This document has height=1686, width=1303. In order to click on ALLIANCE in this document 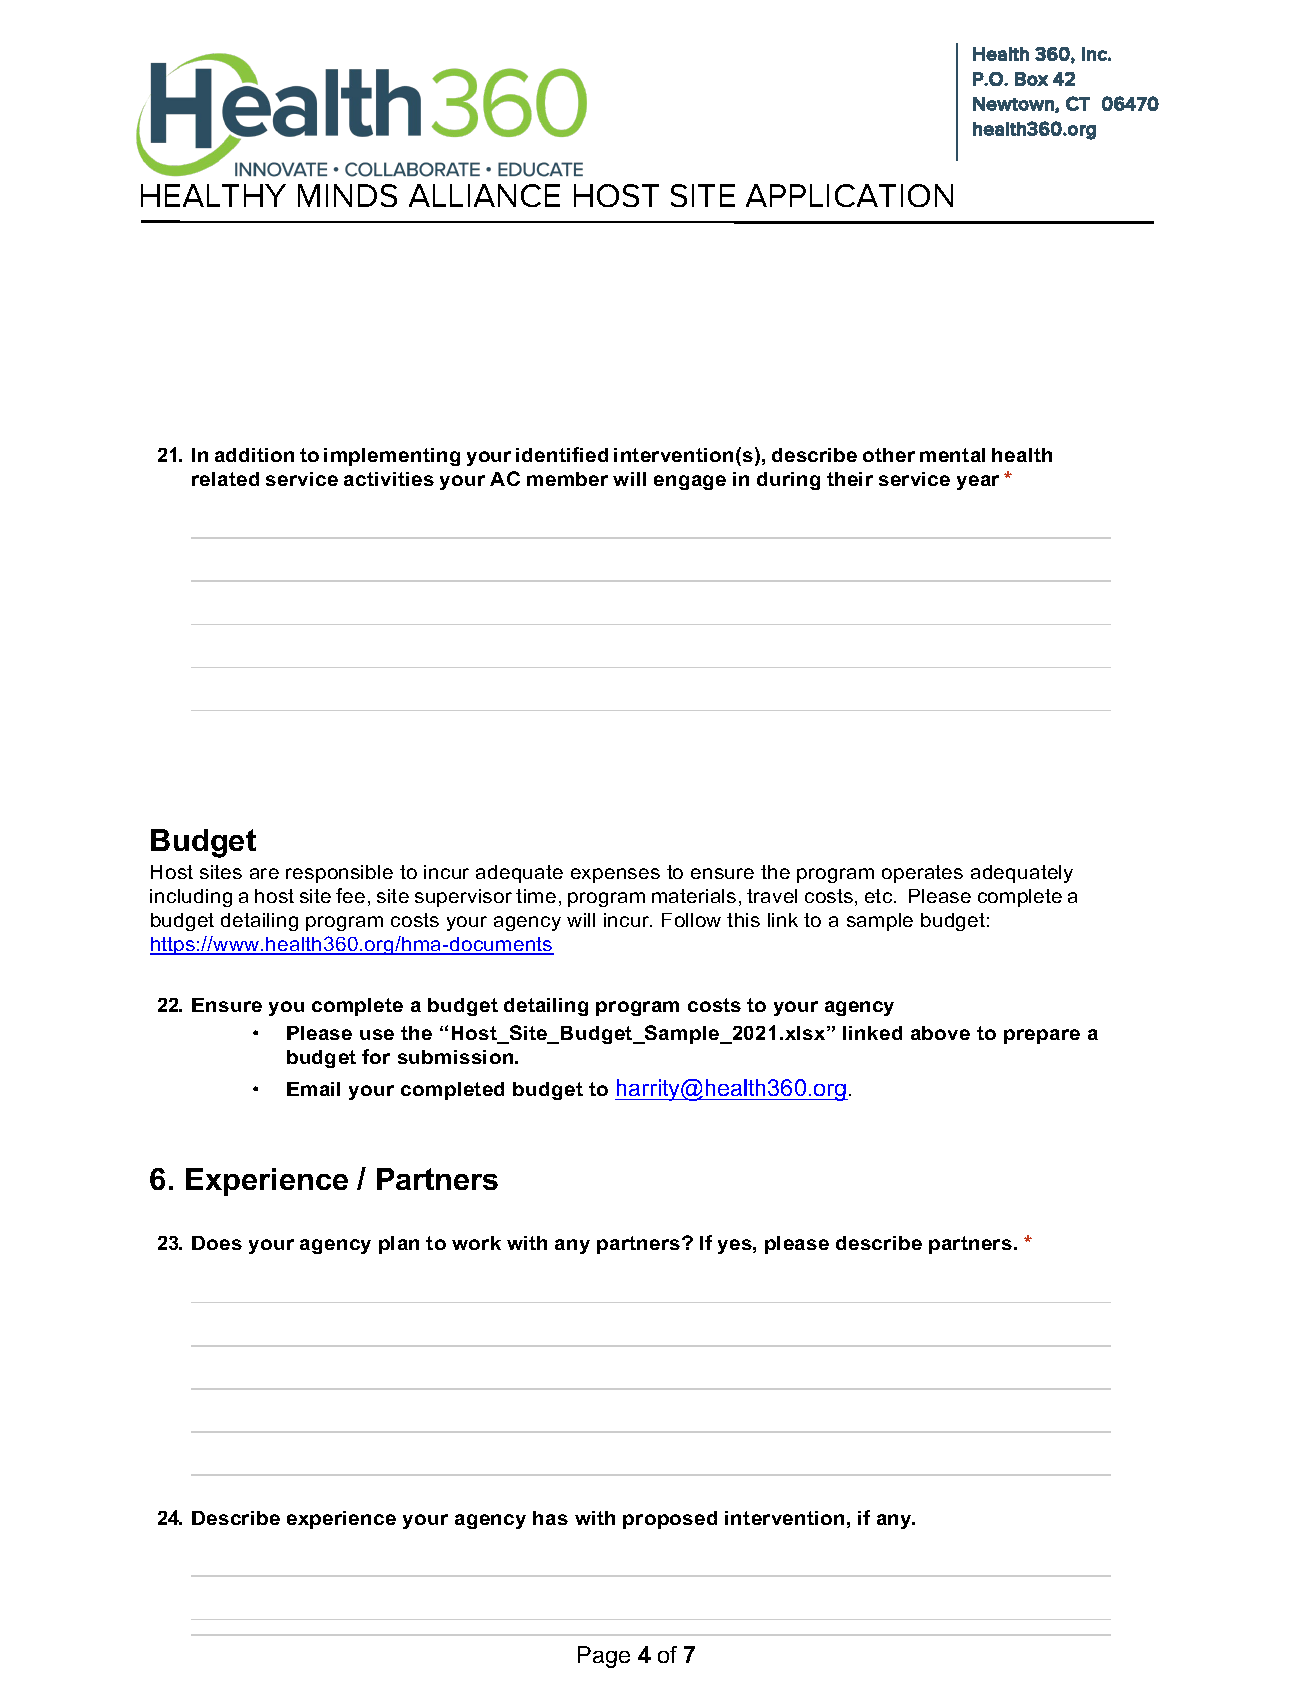, I will do `click(484, 195)`.
